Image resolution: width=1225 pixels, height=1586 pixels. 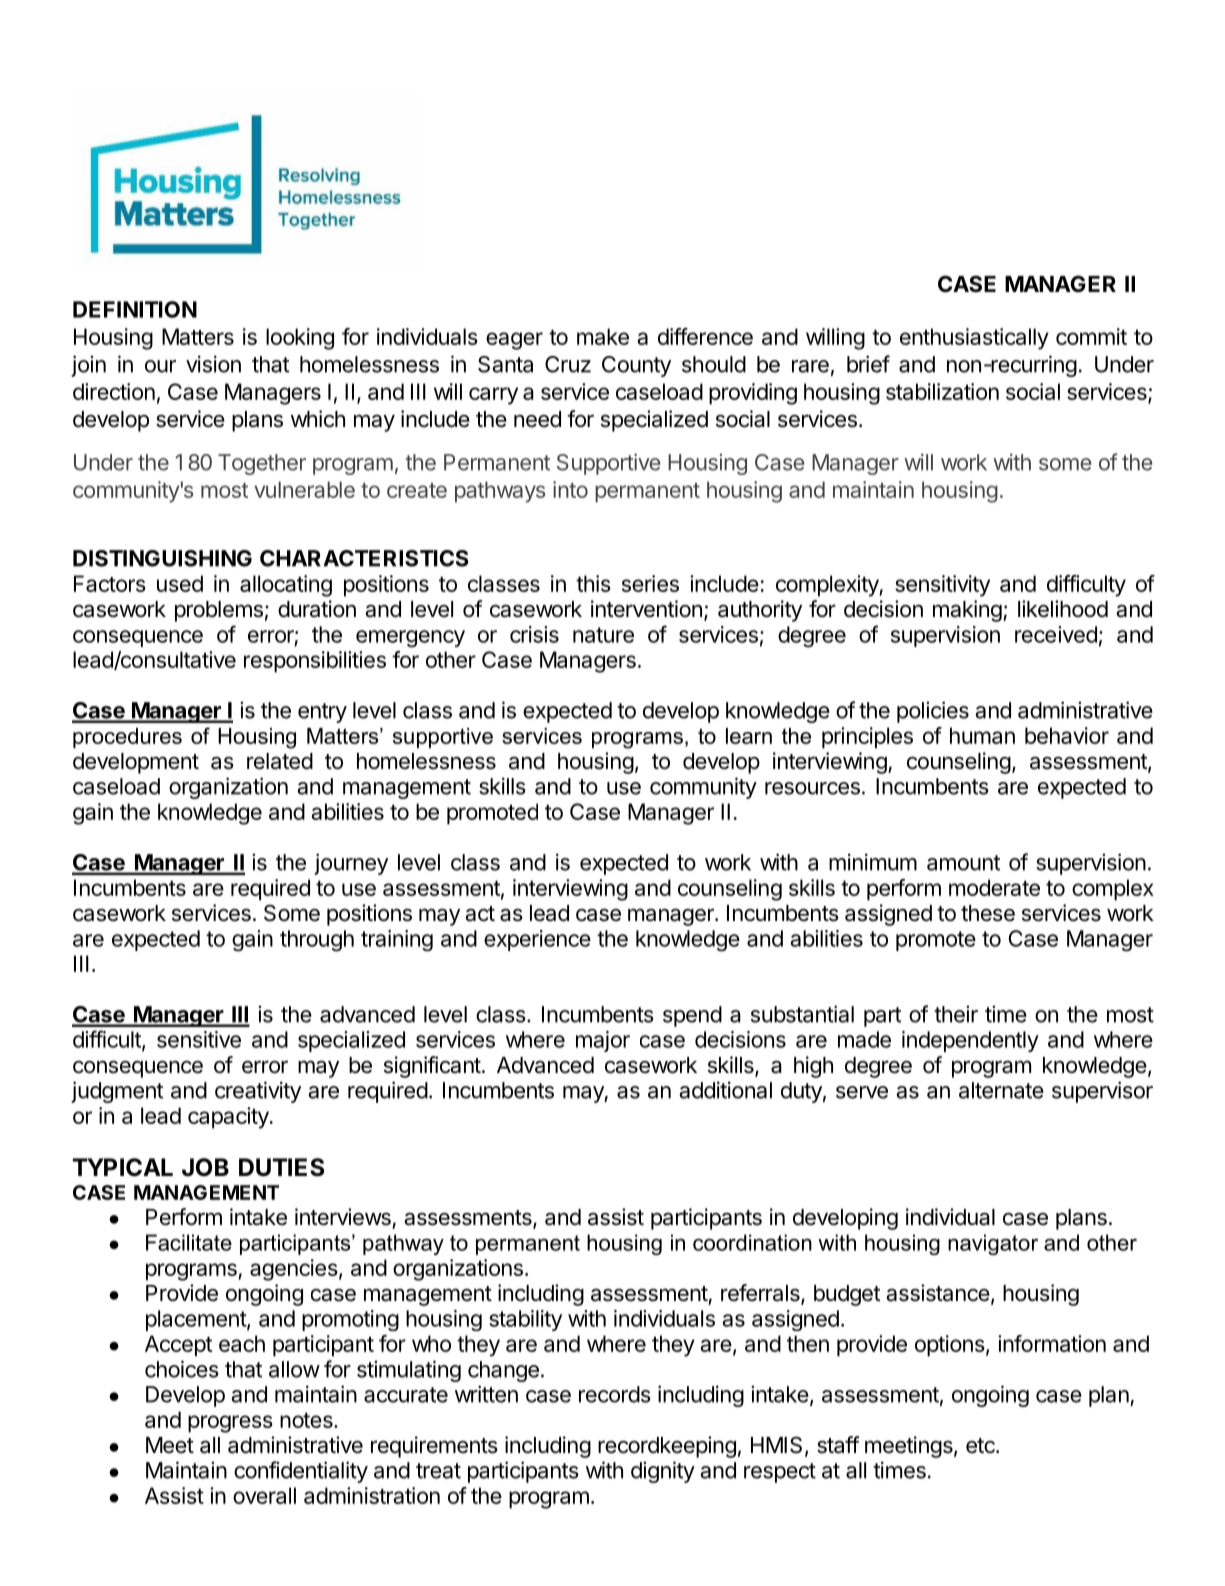 I want to click on nature, so click(x=603, y=635).
